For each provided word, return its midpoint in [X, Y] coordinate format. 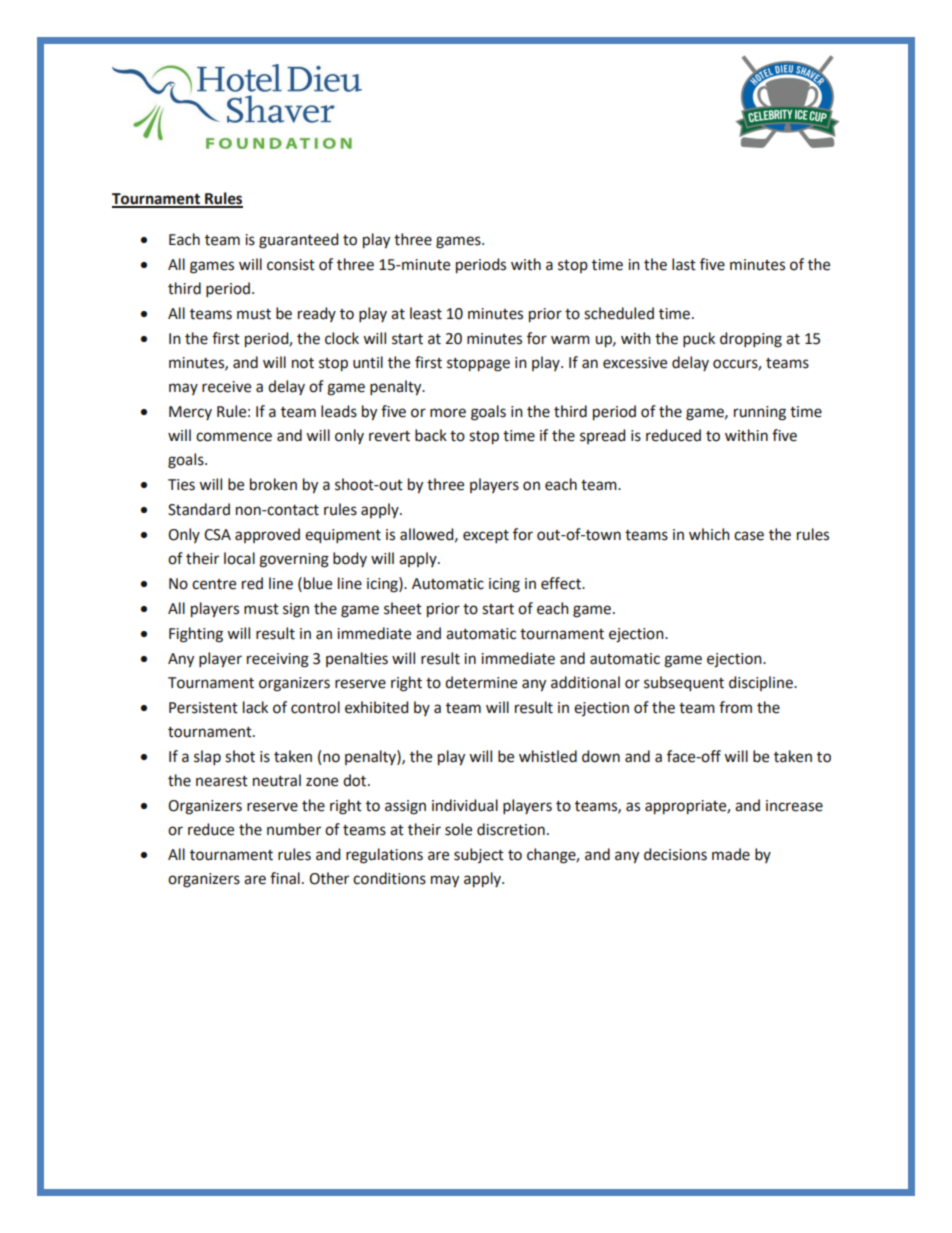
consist [291, 265]
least [426, 313]
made [731, 854]
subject [479, 855]
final [285, 878]
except [486, 536]
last [684, 264]
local [239, 558]
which [709, 534]
